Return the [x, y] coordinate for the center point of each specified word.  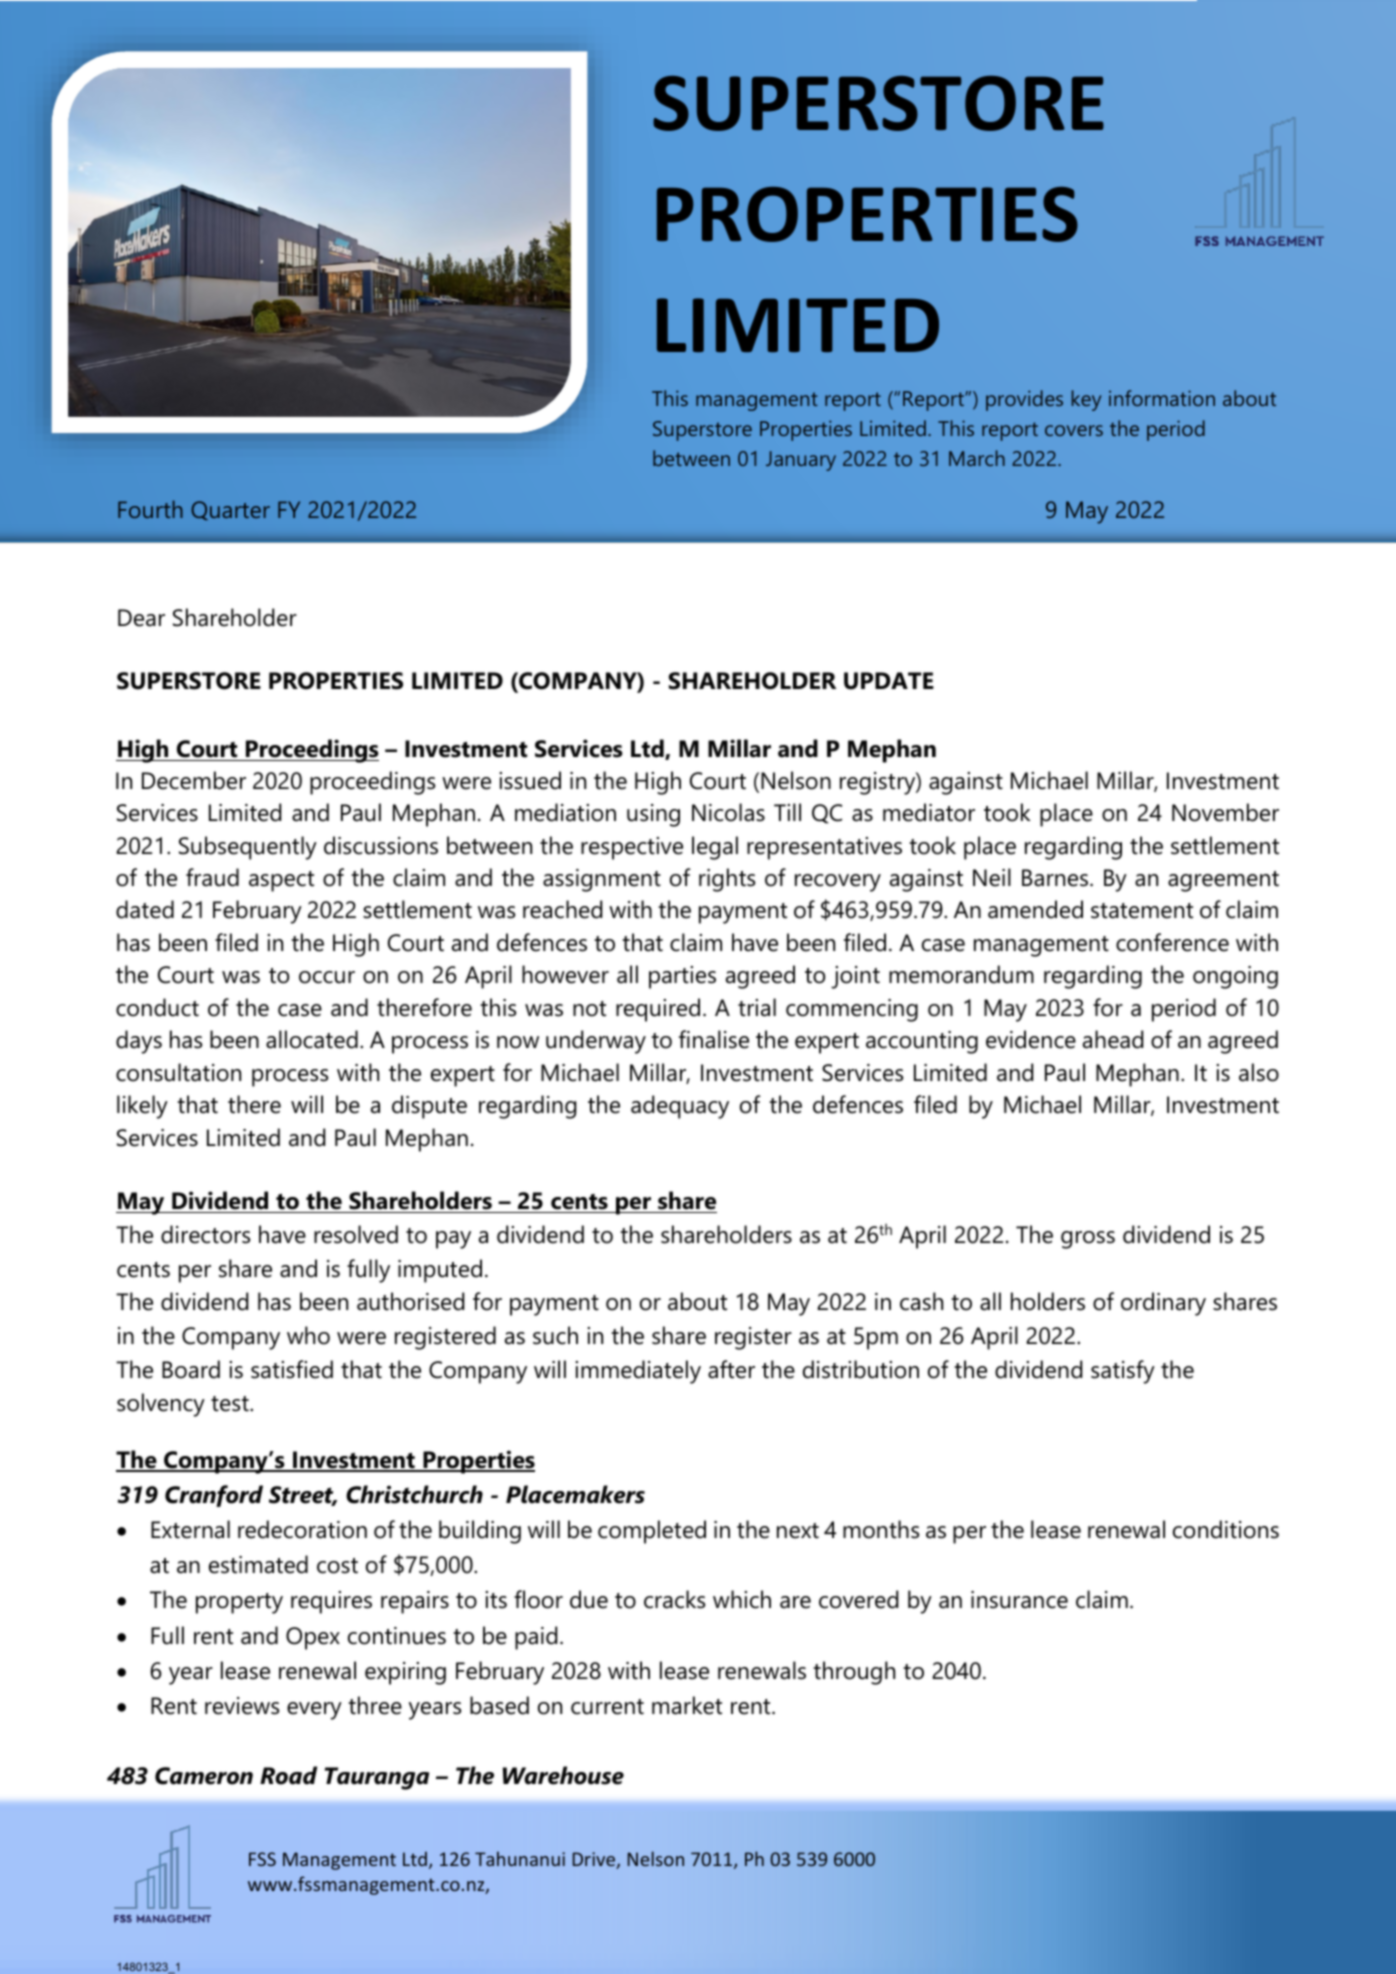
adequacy [680, 1107]
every [314, 1711]
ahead [1113, 1039]
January [801, 461]
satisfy [1123, 1372]
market [687, 1705]
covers [1074, 430]
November [1225, 812]
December [194, 780]
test [231, 1404]
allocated [312, 1039]
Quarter [230, 510]
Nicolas [728, 812]
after [731, 1369]
